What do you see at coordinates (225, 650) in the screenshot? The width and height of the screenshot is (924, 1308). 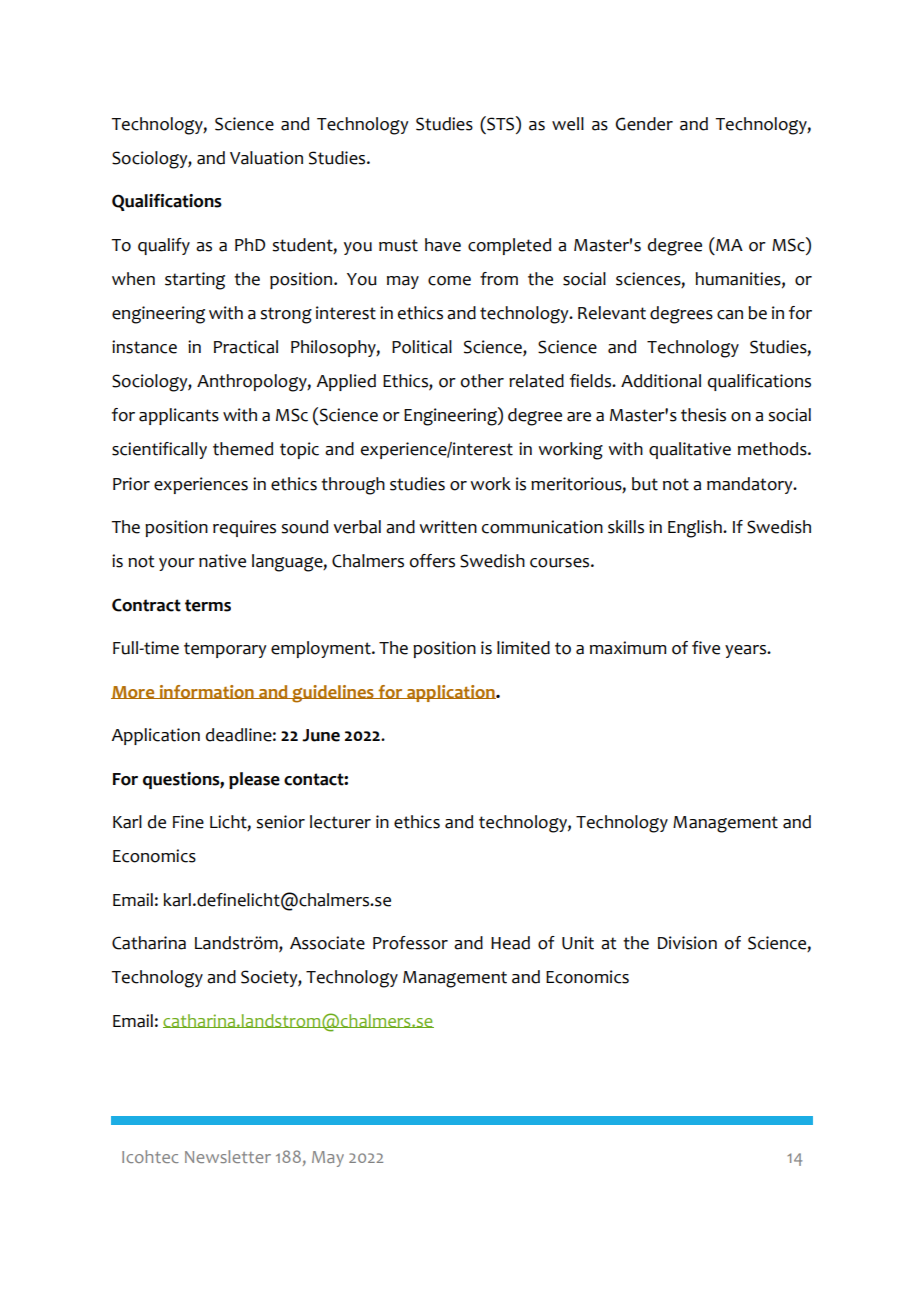 I see `temporary` at bounding box center [225, 650].
